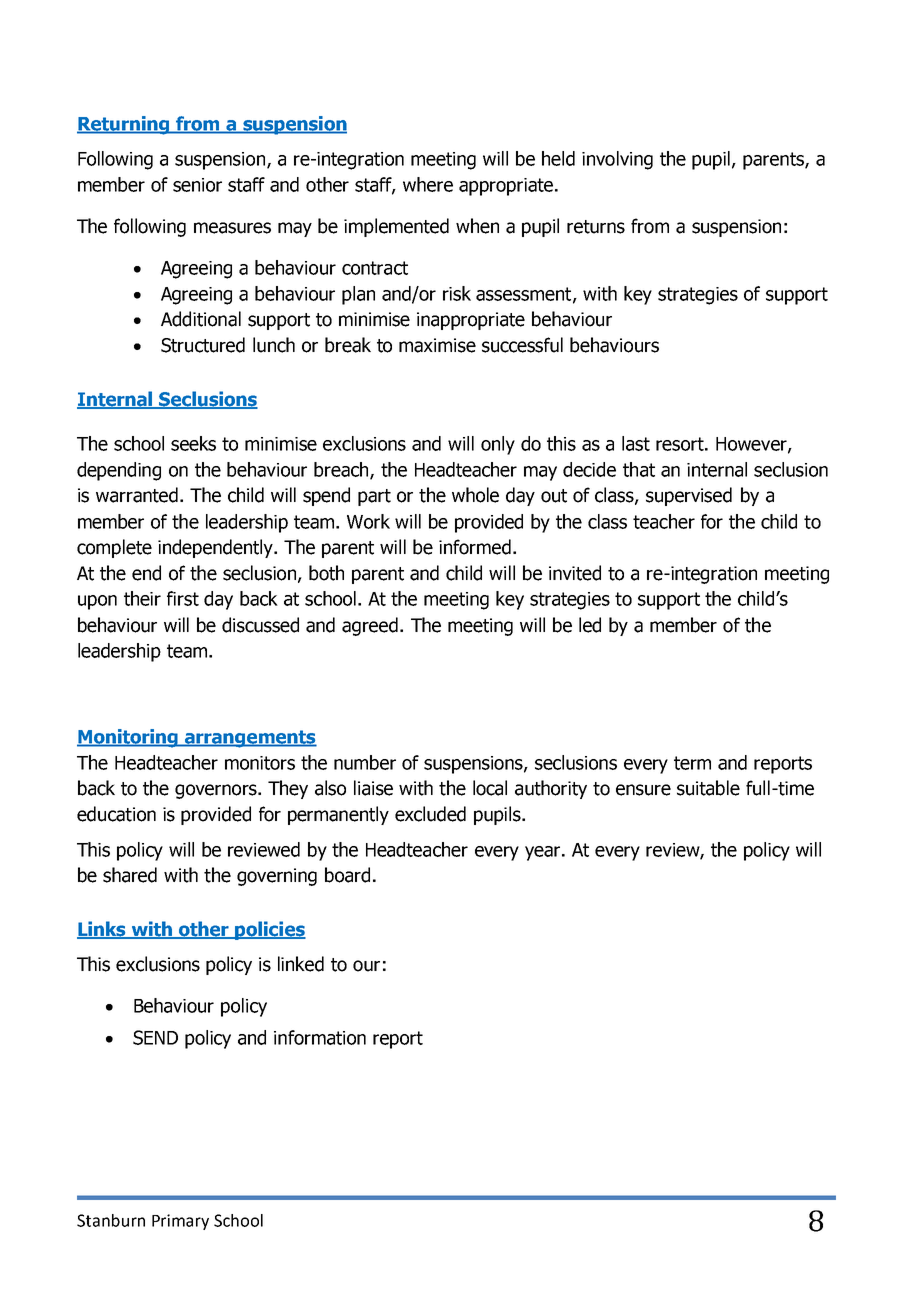  What do you see at coordinates (643, 790) in the image?
I see `ensure` at bounding box center [643, 790].
